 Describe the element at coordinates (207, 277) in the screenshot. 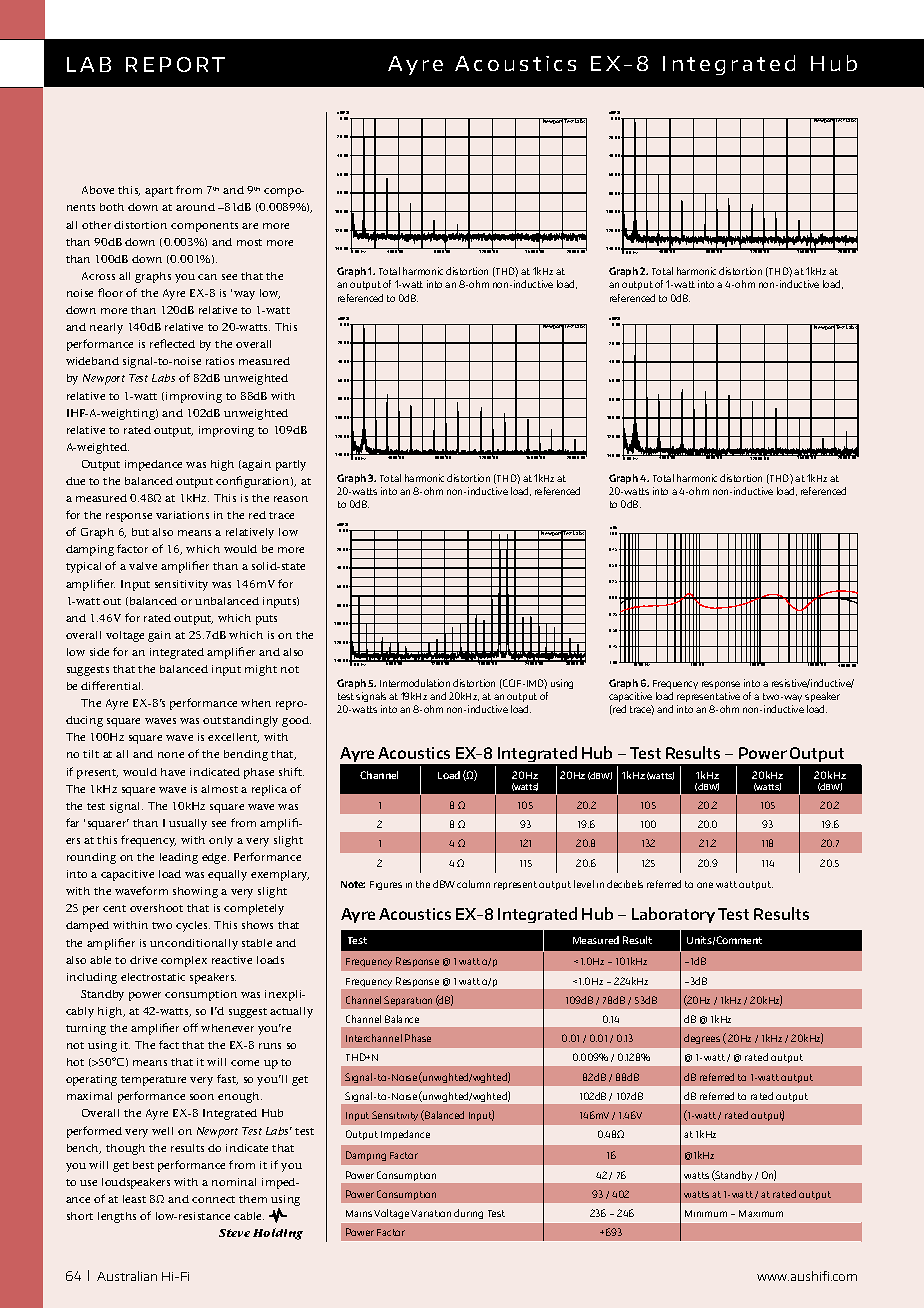

I see `can` at that location.
